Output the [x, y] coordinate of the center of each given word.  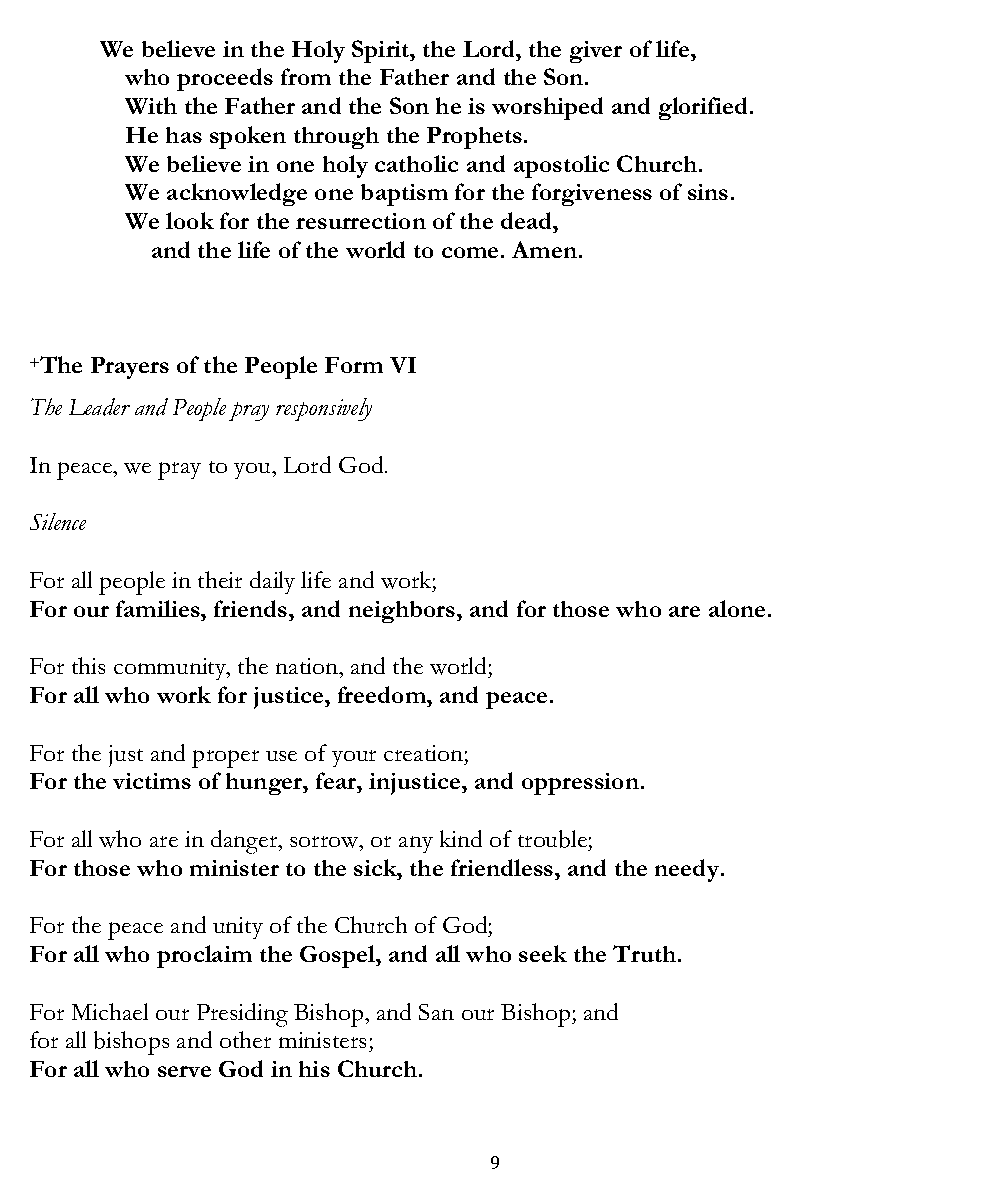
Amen [544, 249]
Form [354, 365]
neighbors [403, 612]
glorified [705, 108]
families [159, 608]
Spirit [382, 51]
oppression [580, 784]
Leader [99, 407]
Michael [110, 1011]
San [436, 1012]
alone [737, 608]
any [416, 844]
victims [152, 781]
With [151, 105]
